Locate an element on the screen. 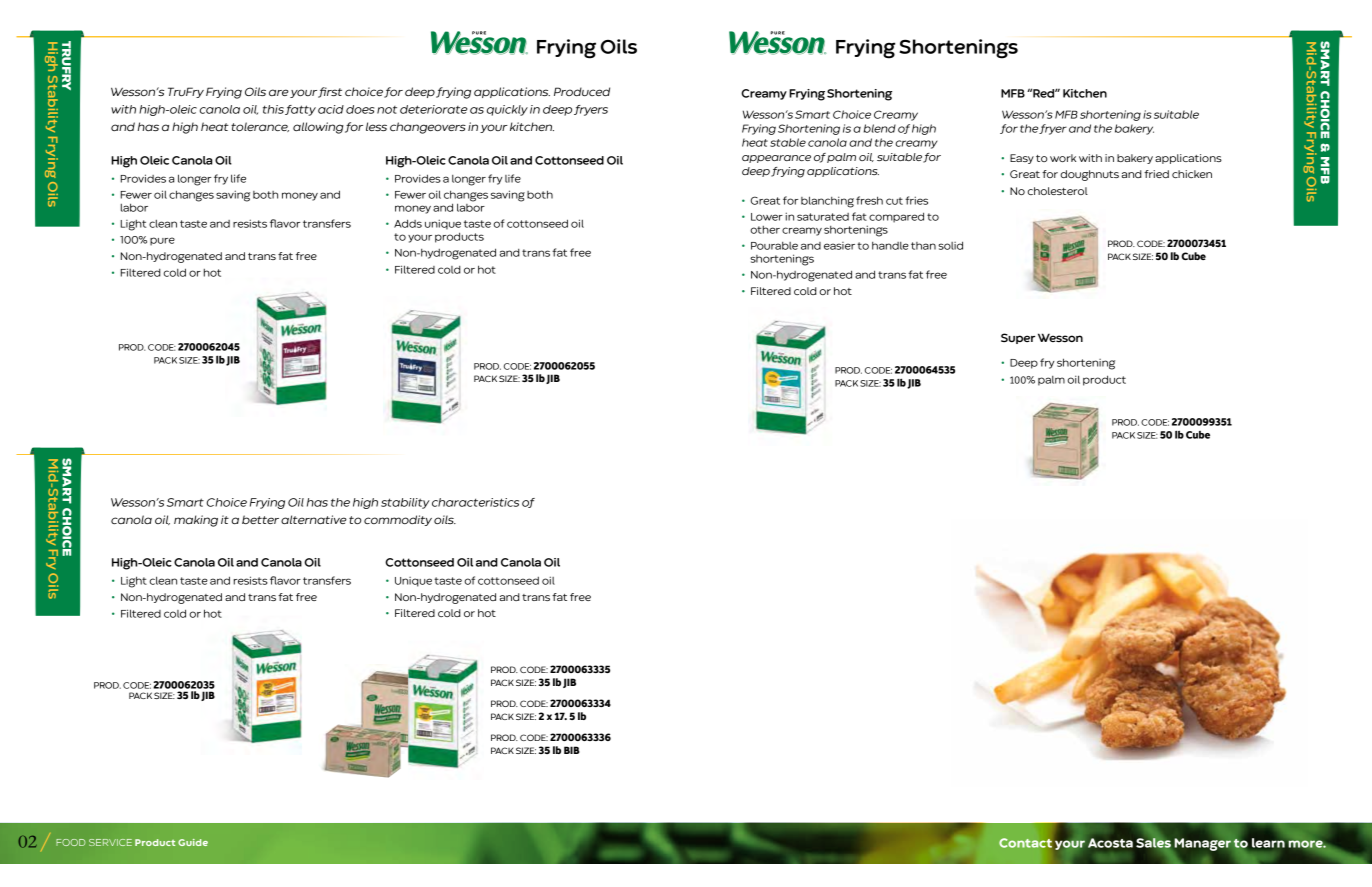 This screenshot has width=1372, height=887. BIB is located at coordinates (572, 750).
